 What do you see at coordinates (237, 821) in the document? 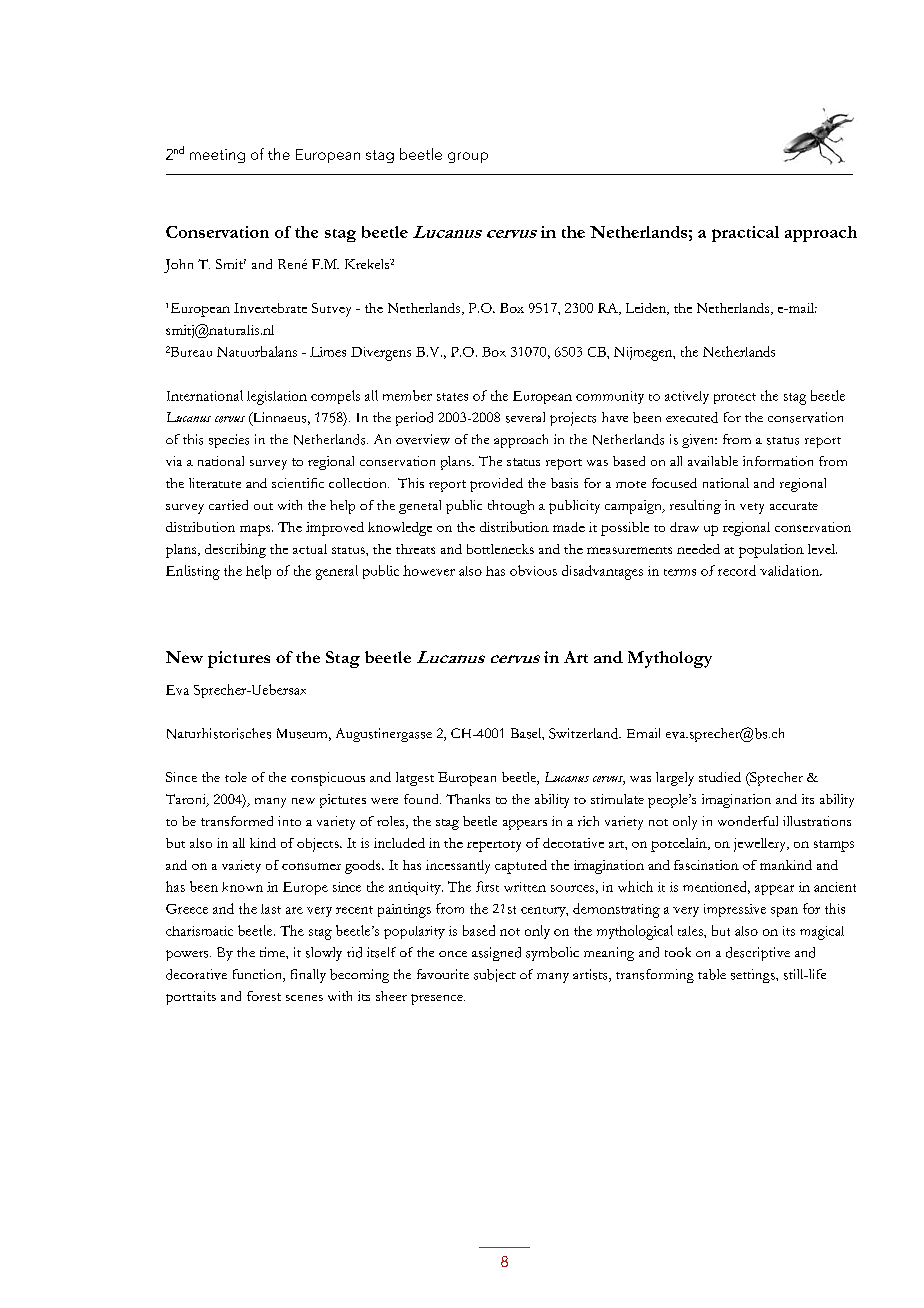
I see `transformed` at bounding box center [237, 821].
